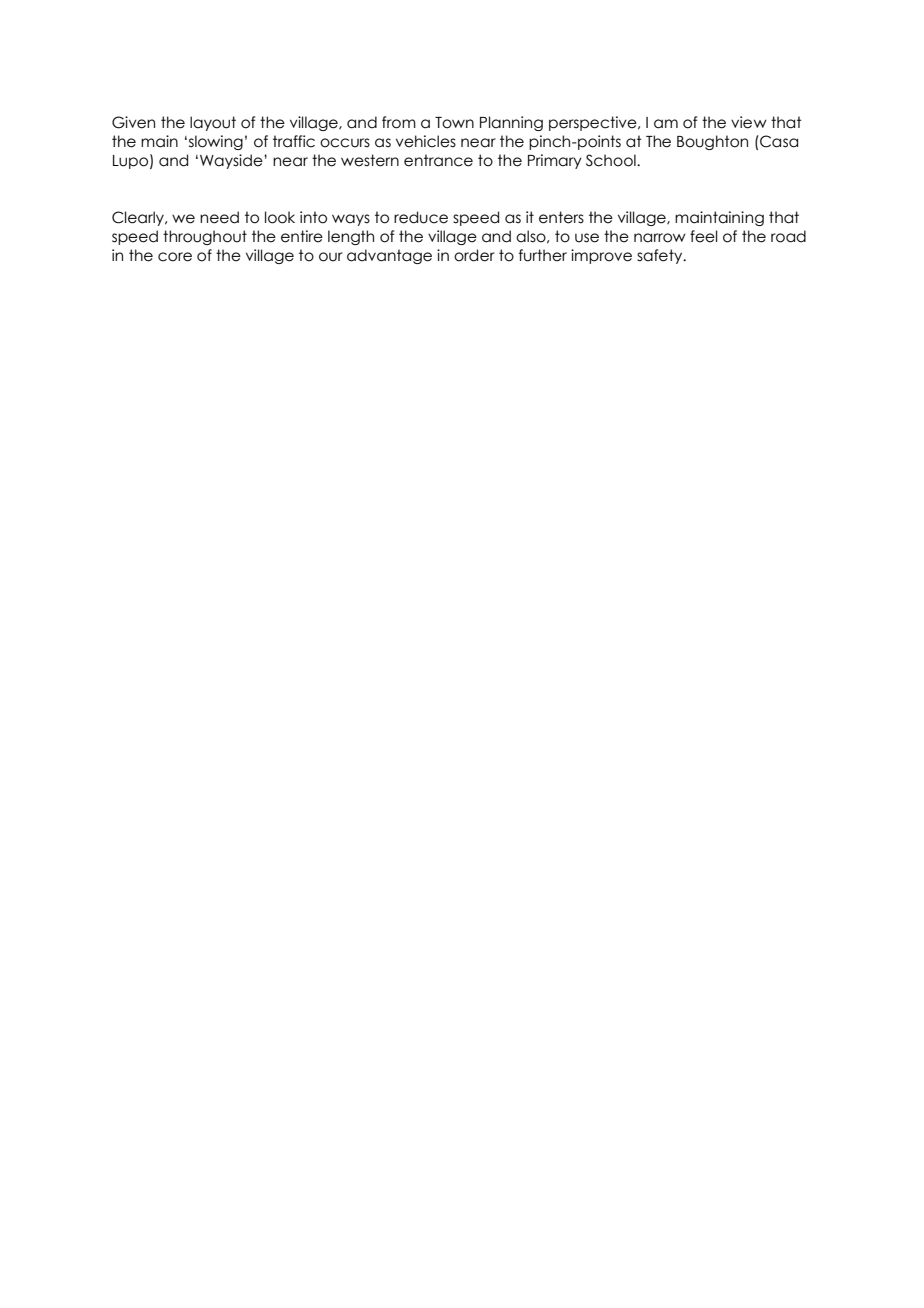  What do you see at coordinates (175, 257) in the screenshot?
I see `core` at bounding box center [175, 257].
